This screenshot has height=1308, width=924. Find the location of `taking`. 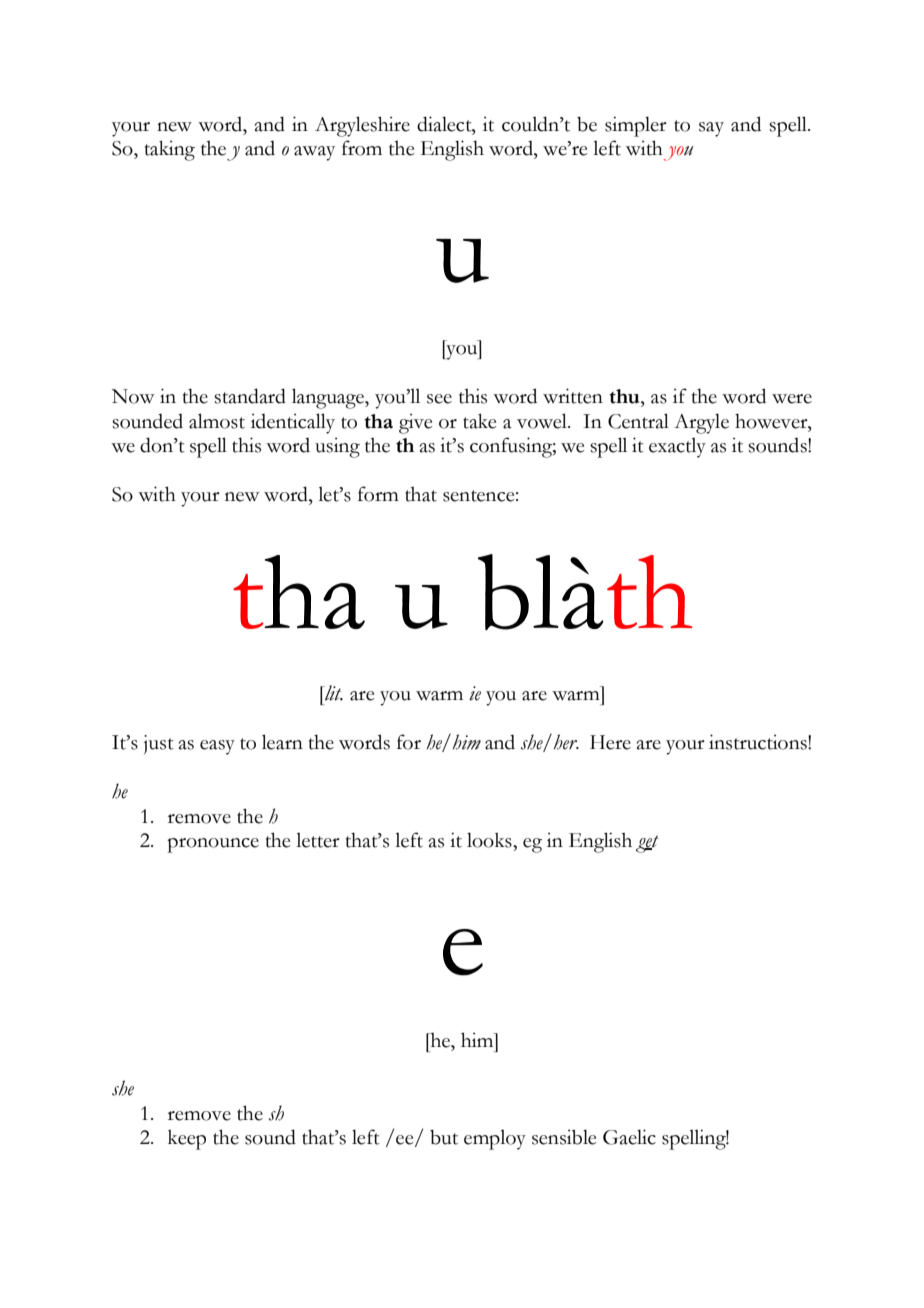

taking is located at coordinates (170, 150).
